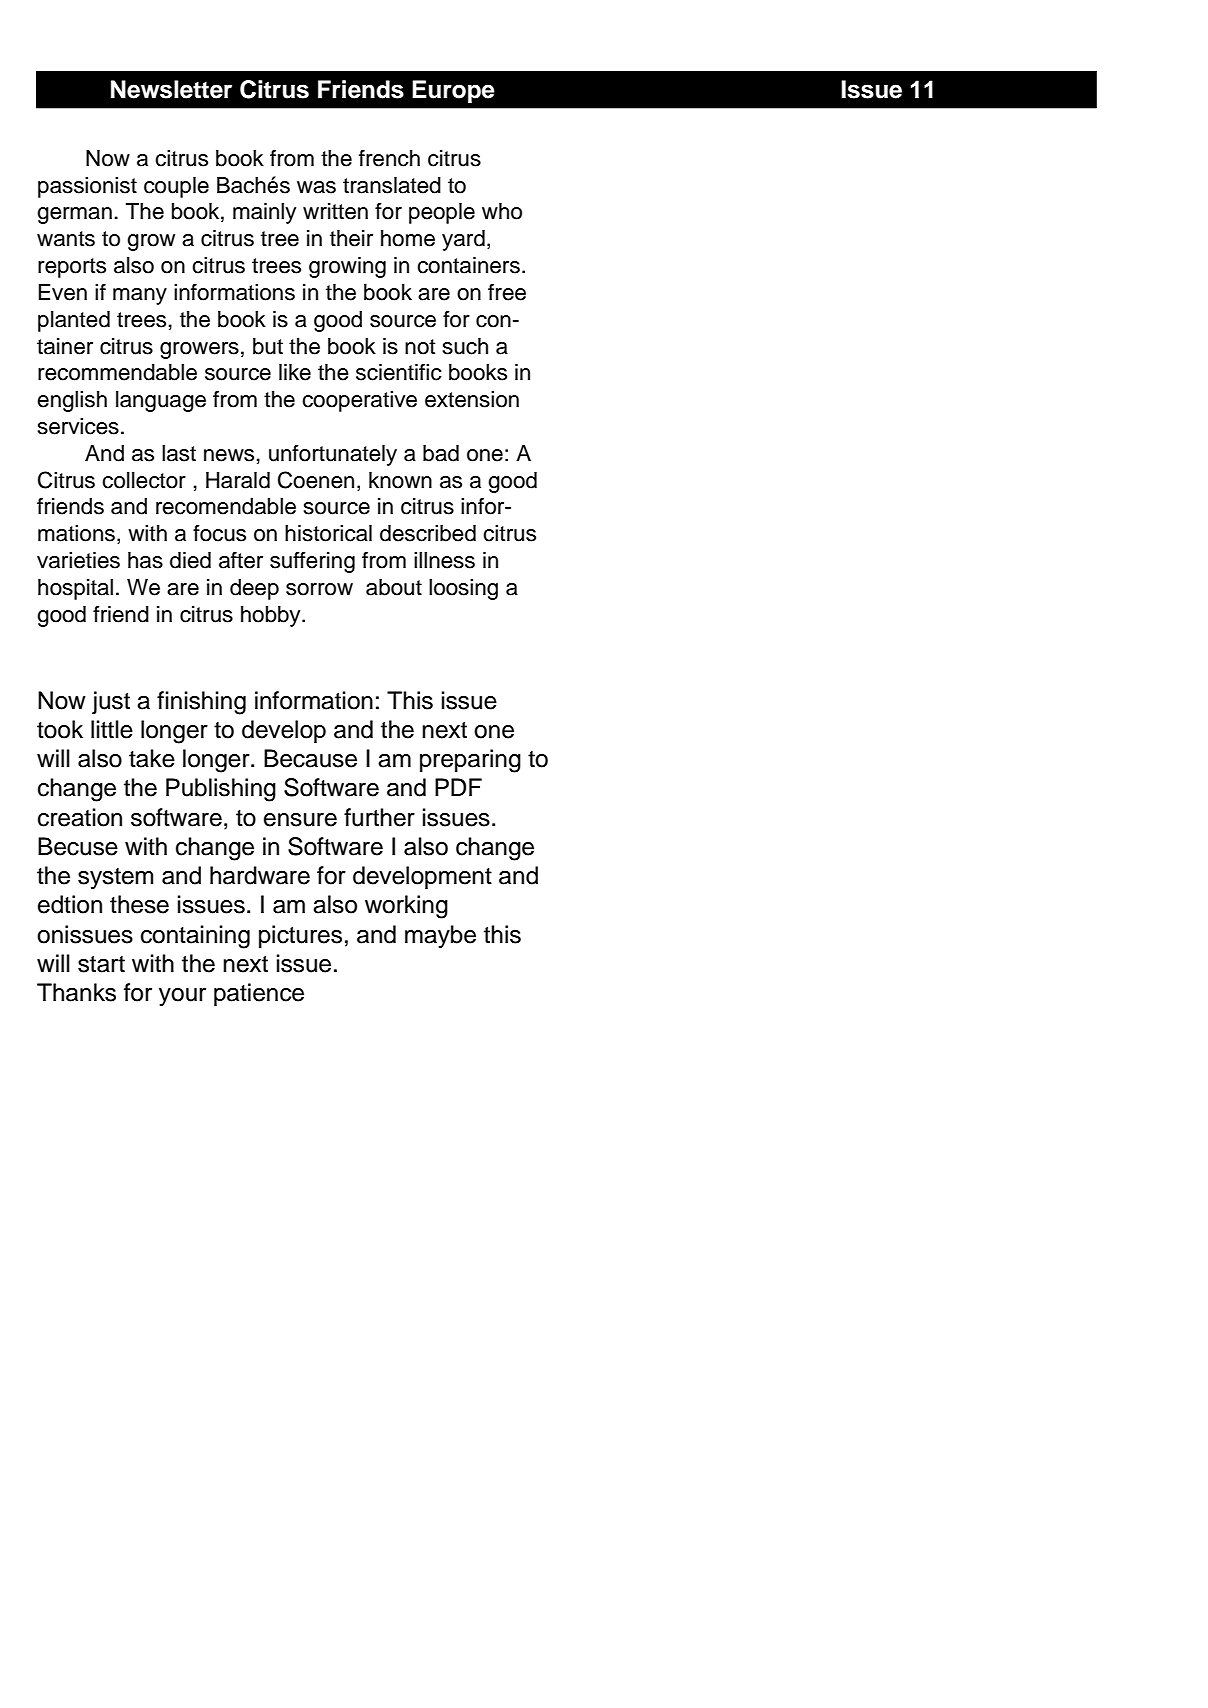 This document has width=1208, height=1708. I want to click on has, so click(145, 560).
